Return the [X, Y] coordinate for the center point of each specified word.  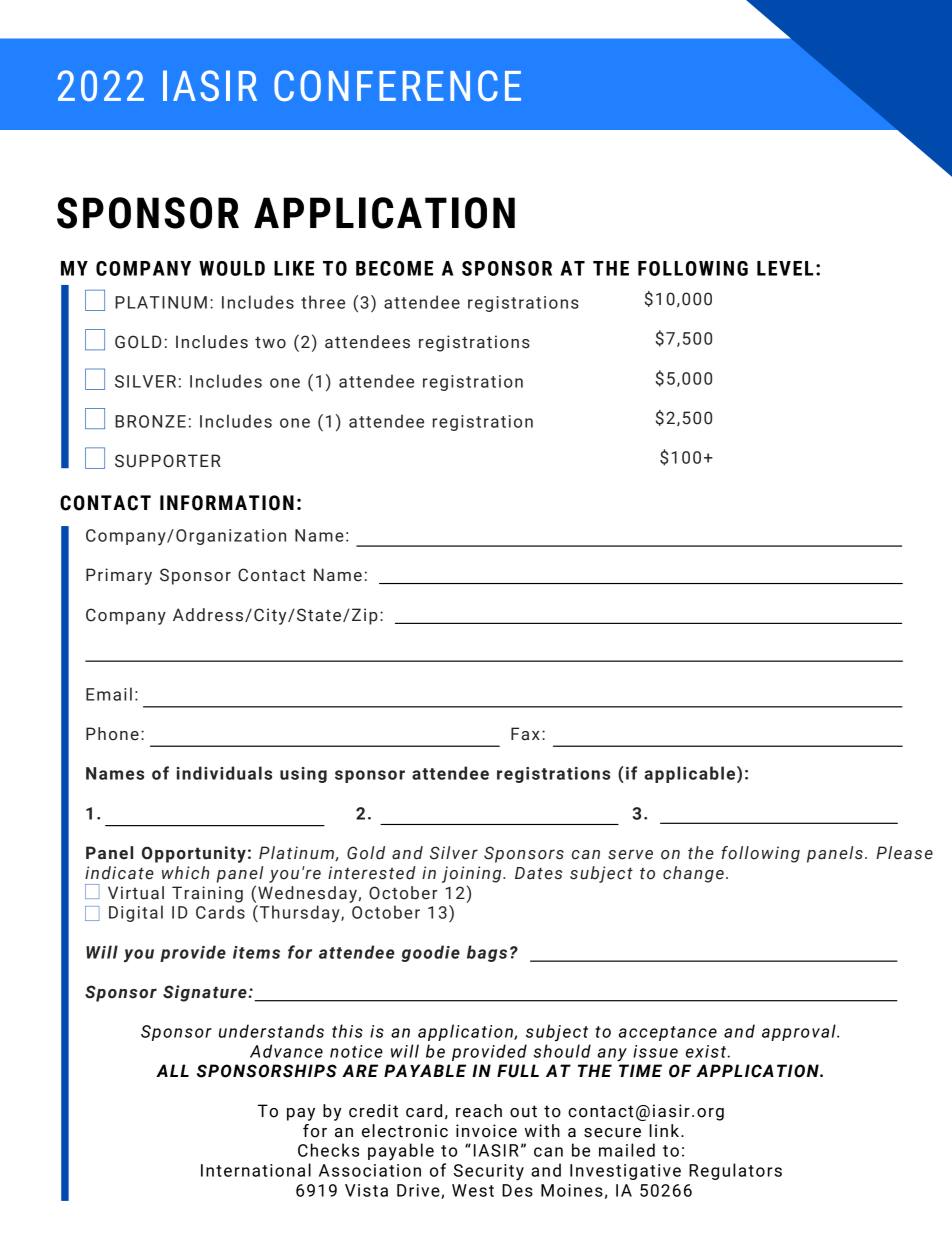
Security [489, 1172]
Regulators [735, 1171]
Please [904, 853]
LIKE [294, 268]
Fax [525, 734]
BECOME [394, 268]
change [693, 874]
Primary [119, 576]
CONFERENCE [397, 85]
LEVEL [785, 268]
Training [207, 894]
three [323, 302]
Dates [538, 873]
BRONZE [150, 421]
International [256, 1170]
